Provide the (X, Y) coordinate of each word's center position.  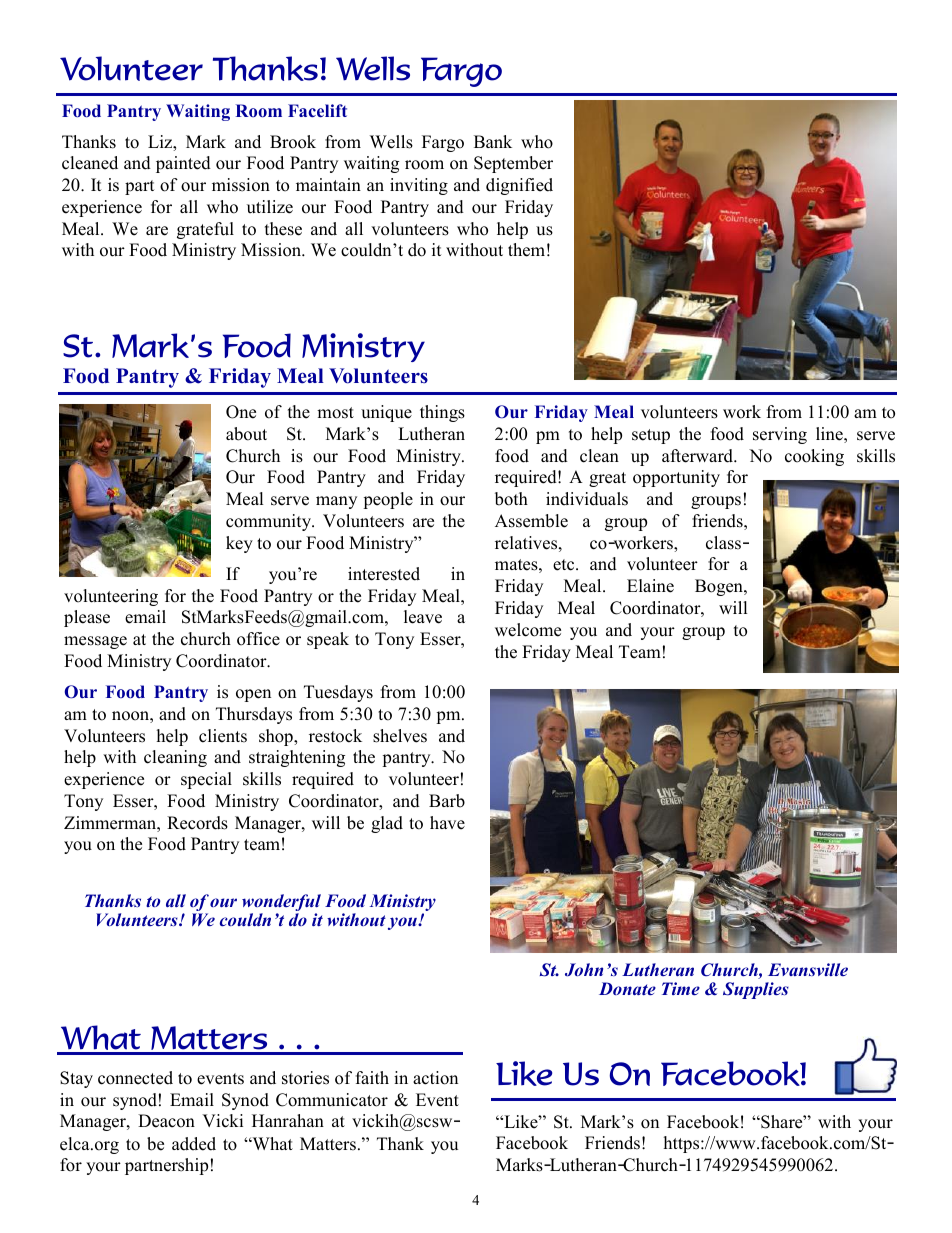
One (241, 412)
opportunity (676, 478)
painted (183, 164)
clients (223, 736)
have (447, 823)
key (239, 544)
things (442, 413)
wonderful (281, 904)
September (513, 164)
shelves (400, 736)
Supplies (756, 990)
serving (780, 435)
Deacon (166, 1121)
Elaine (650, 586)
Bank (493, 141)
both (511, 499)
